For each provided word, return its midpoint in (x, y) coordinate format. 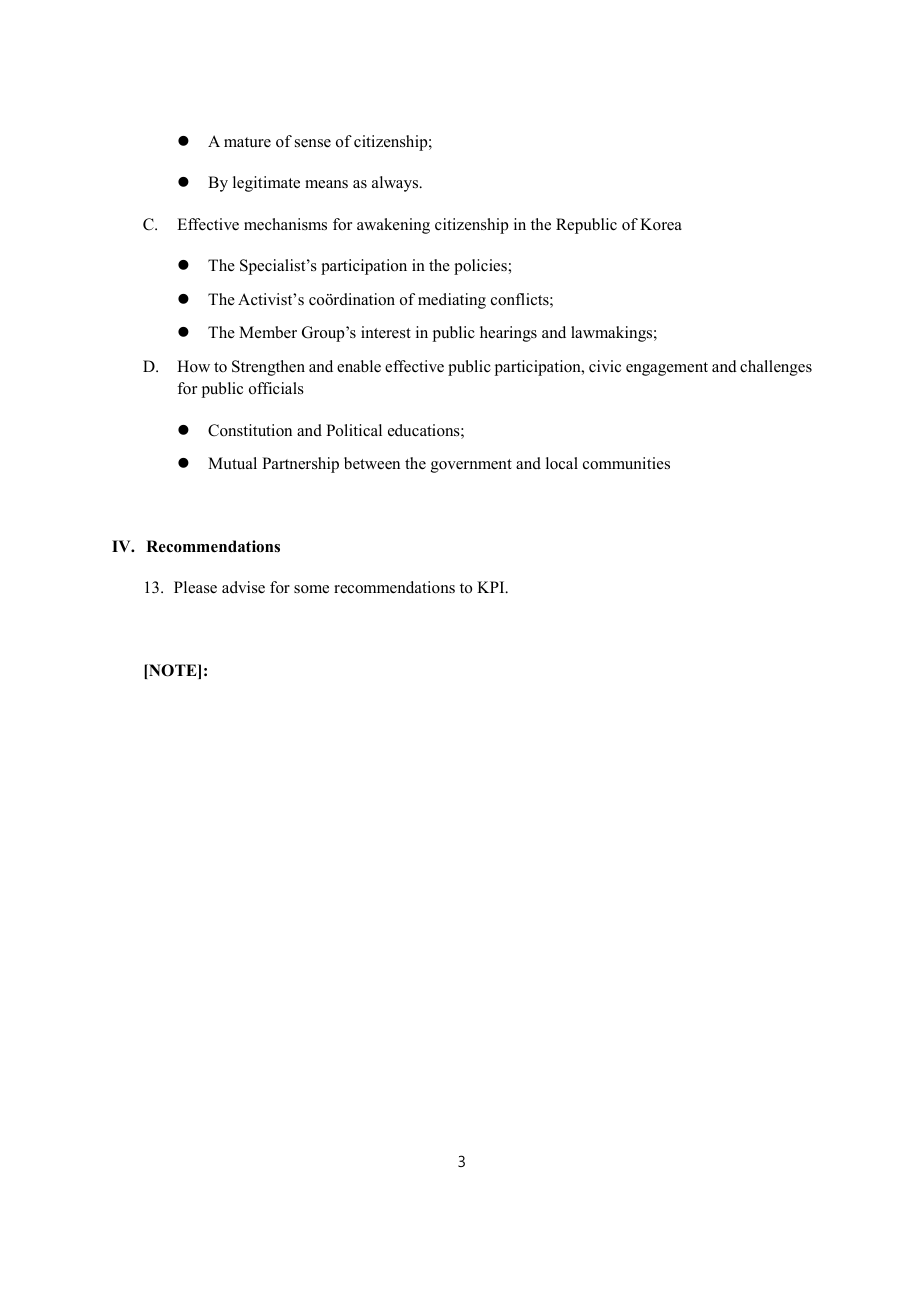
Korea (661, 224)
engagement (667, 369)
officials (276, 388)
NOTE (173, 671)
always (396, 184)
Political (354, 430)
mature (247, 142)
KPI (492, 587)
